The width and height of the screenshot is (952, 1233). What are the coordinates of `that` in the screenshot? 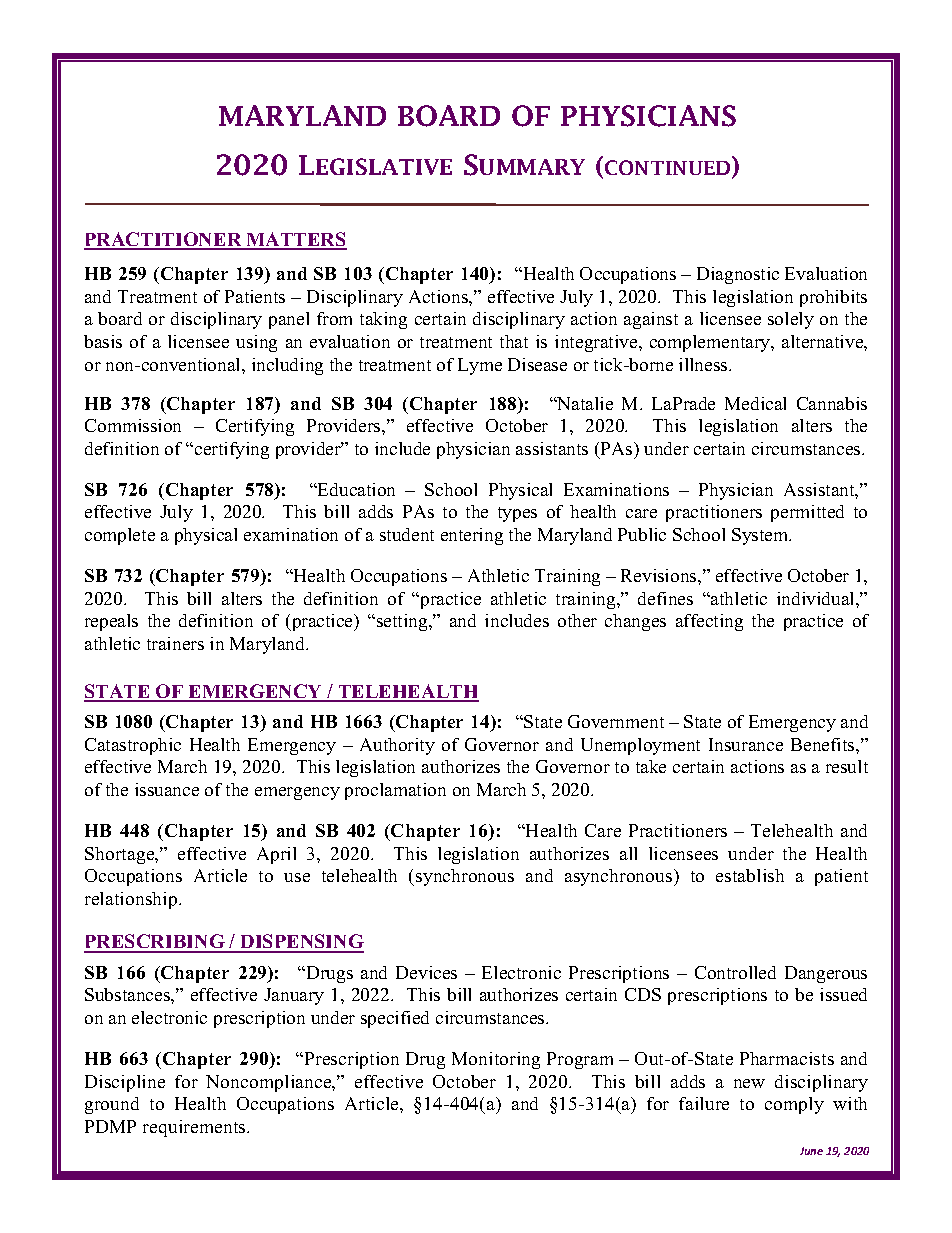 It's located at (514, 341).
